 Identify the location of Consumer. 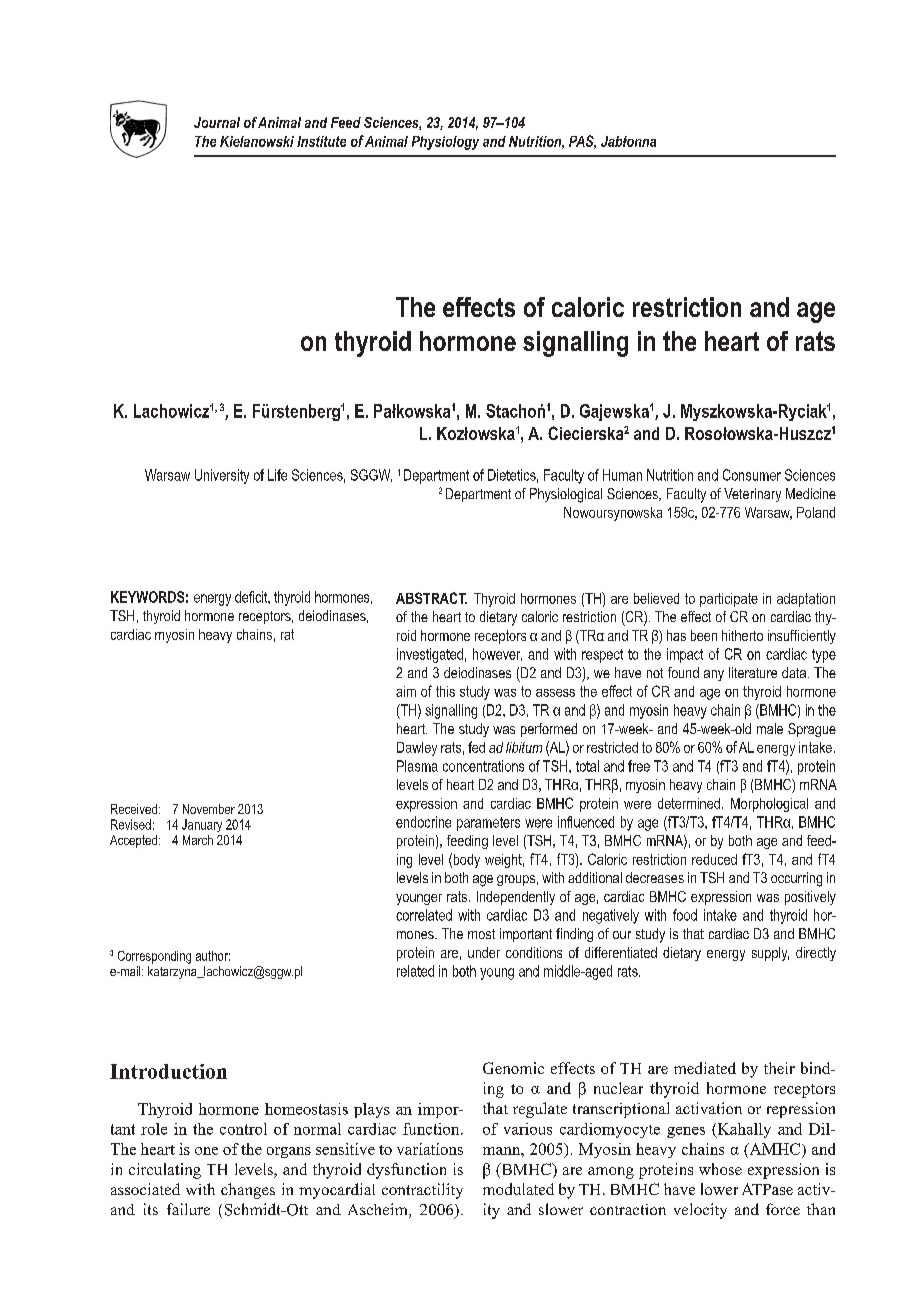
(752, 475).
